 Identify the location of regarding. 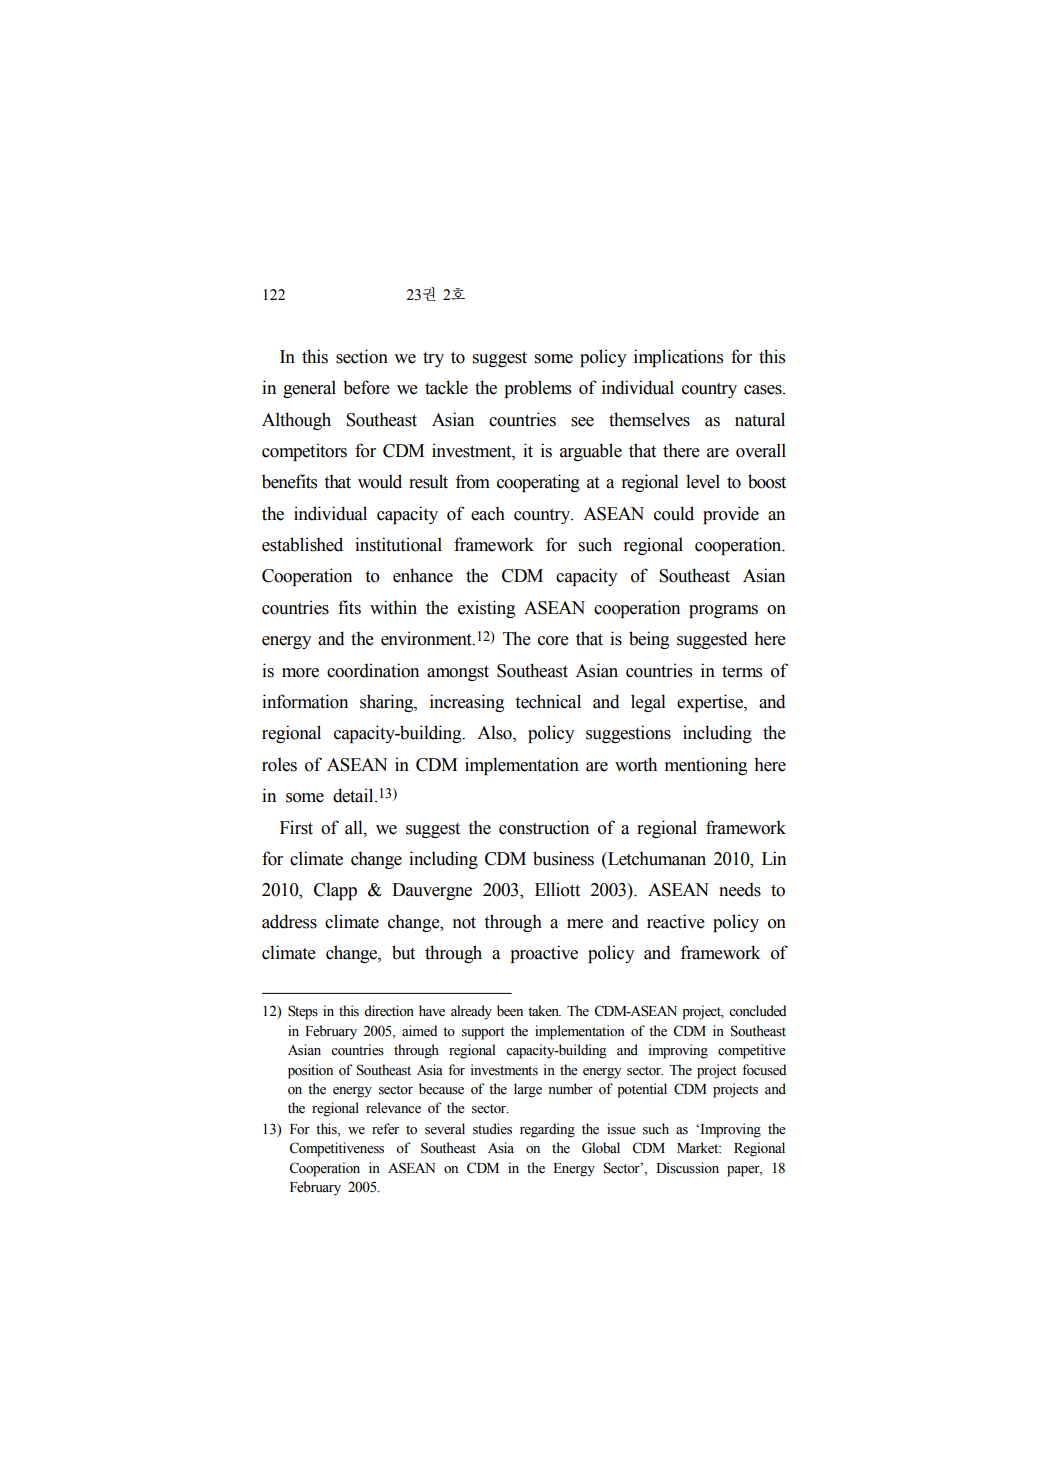
(547, 1130).
